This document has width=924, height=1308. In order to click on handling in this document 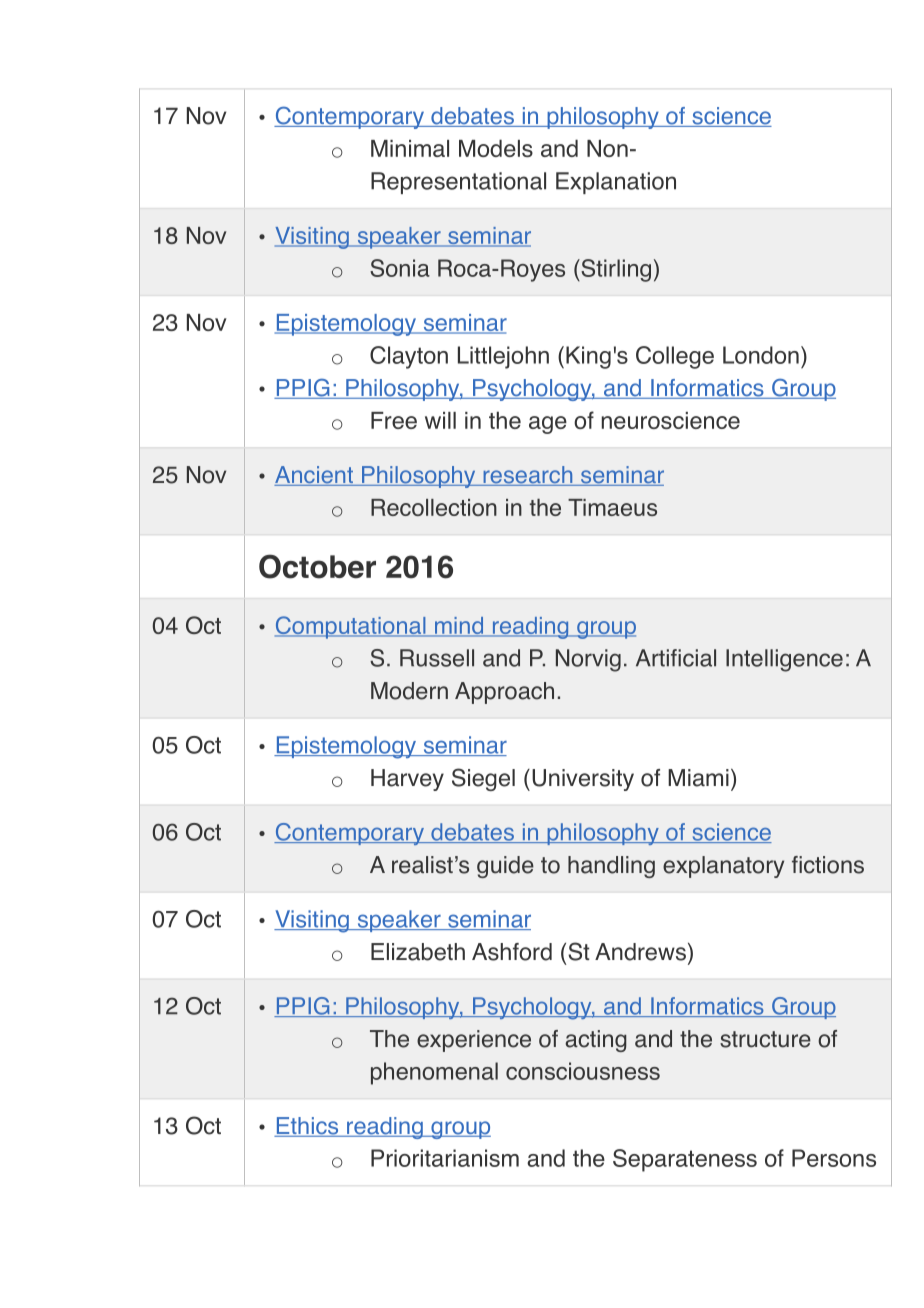, I will do `click(611, 867)`.
